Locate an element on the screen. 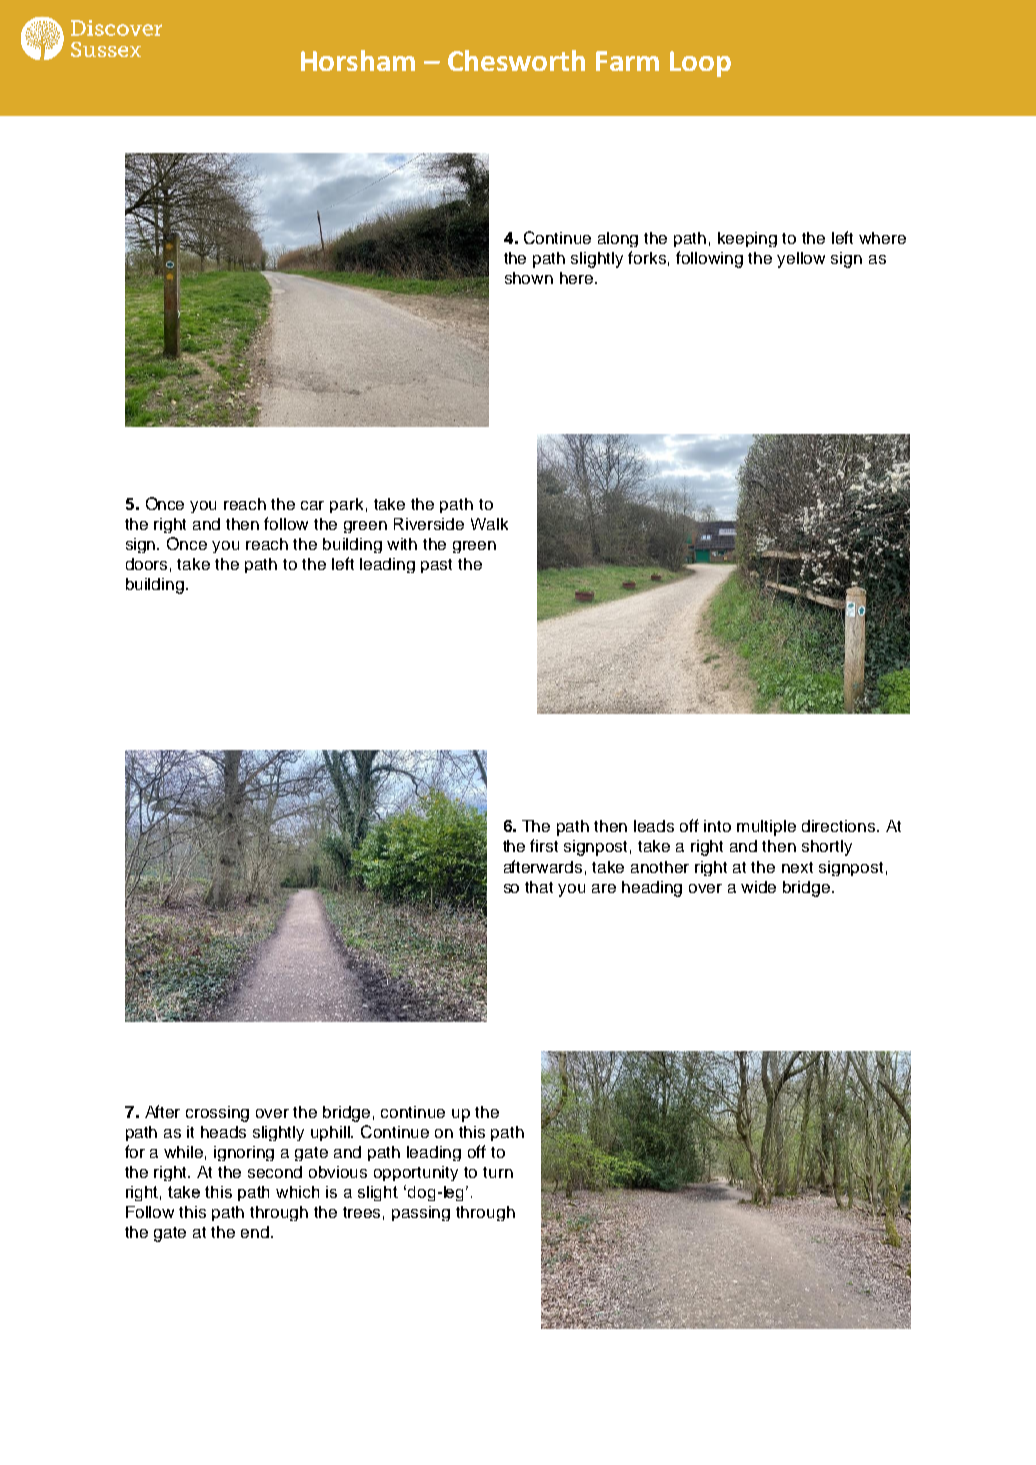  car is located at coordinates (312, 505).
